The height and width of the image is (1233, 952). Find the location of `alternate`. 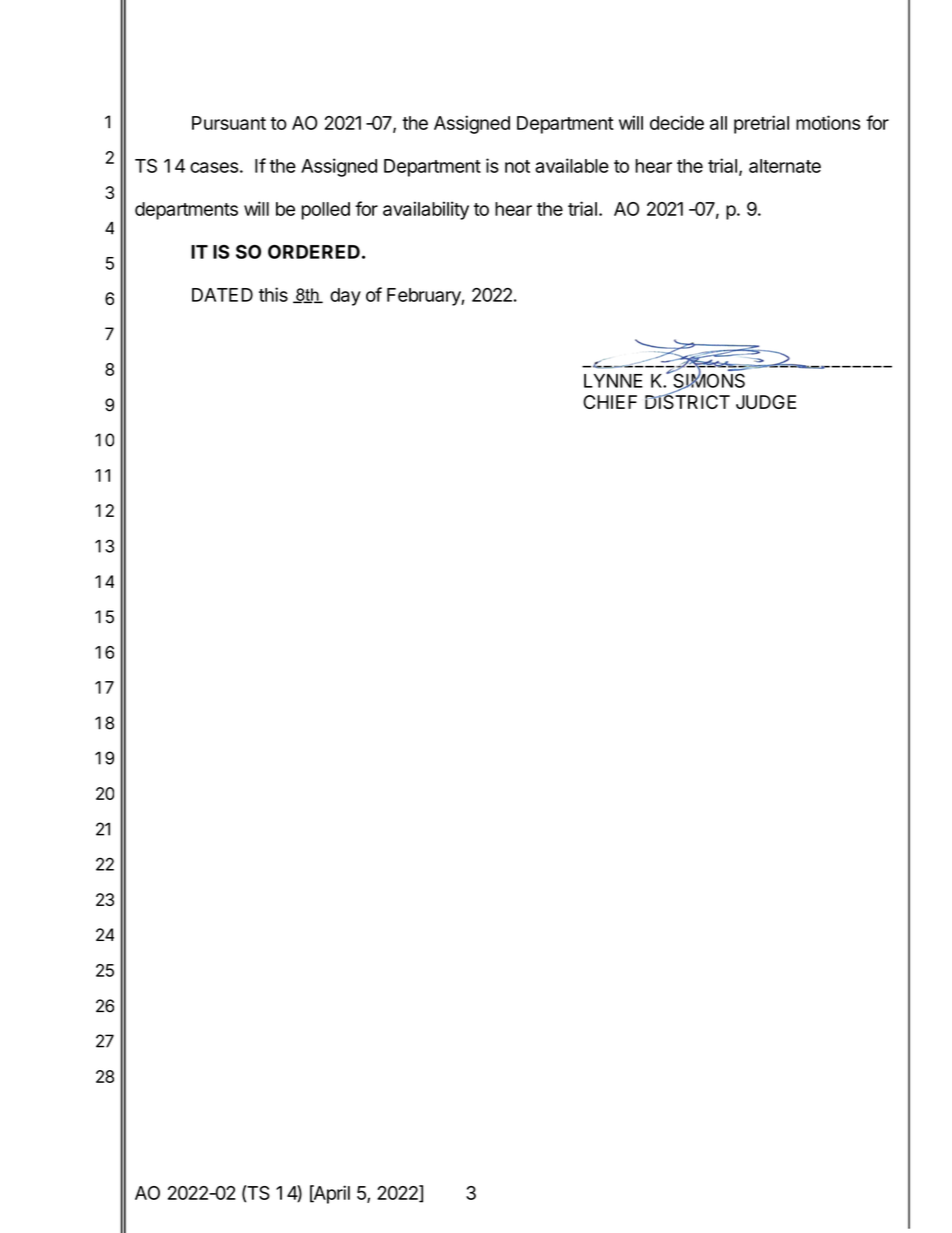

alternate is located at coordinates (785, 166).
